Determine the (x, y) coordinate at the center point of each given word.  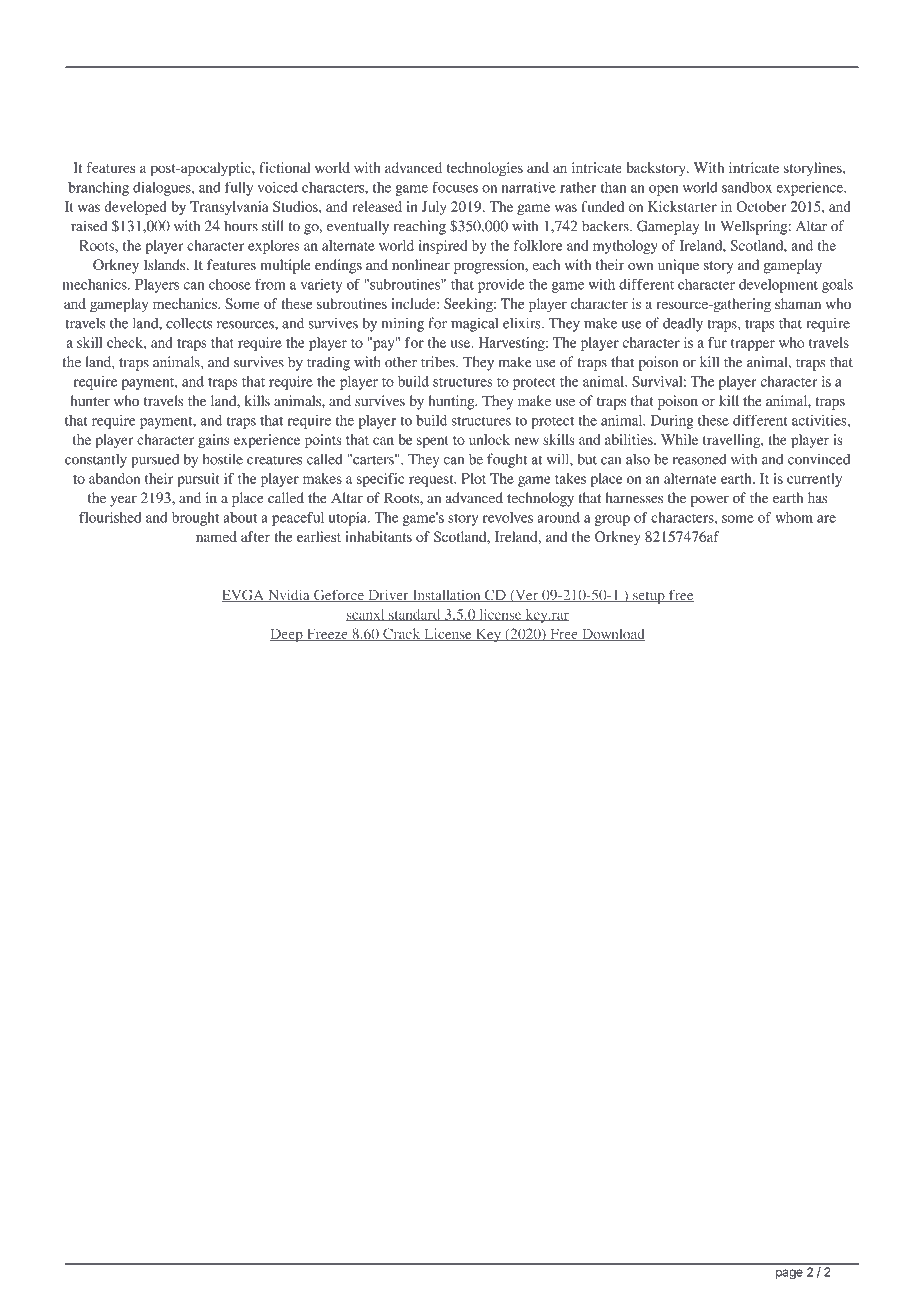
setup (649, 597)
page (789, 1274)
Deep (287, 635)
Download (612, 634)
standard (415, 615)
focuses (455, 187)
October (762, 206)
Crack (402, 634)
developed (135, 208)
